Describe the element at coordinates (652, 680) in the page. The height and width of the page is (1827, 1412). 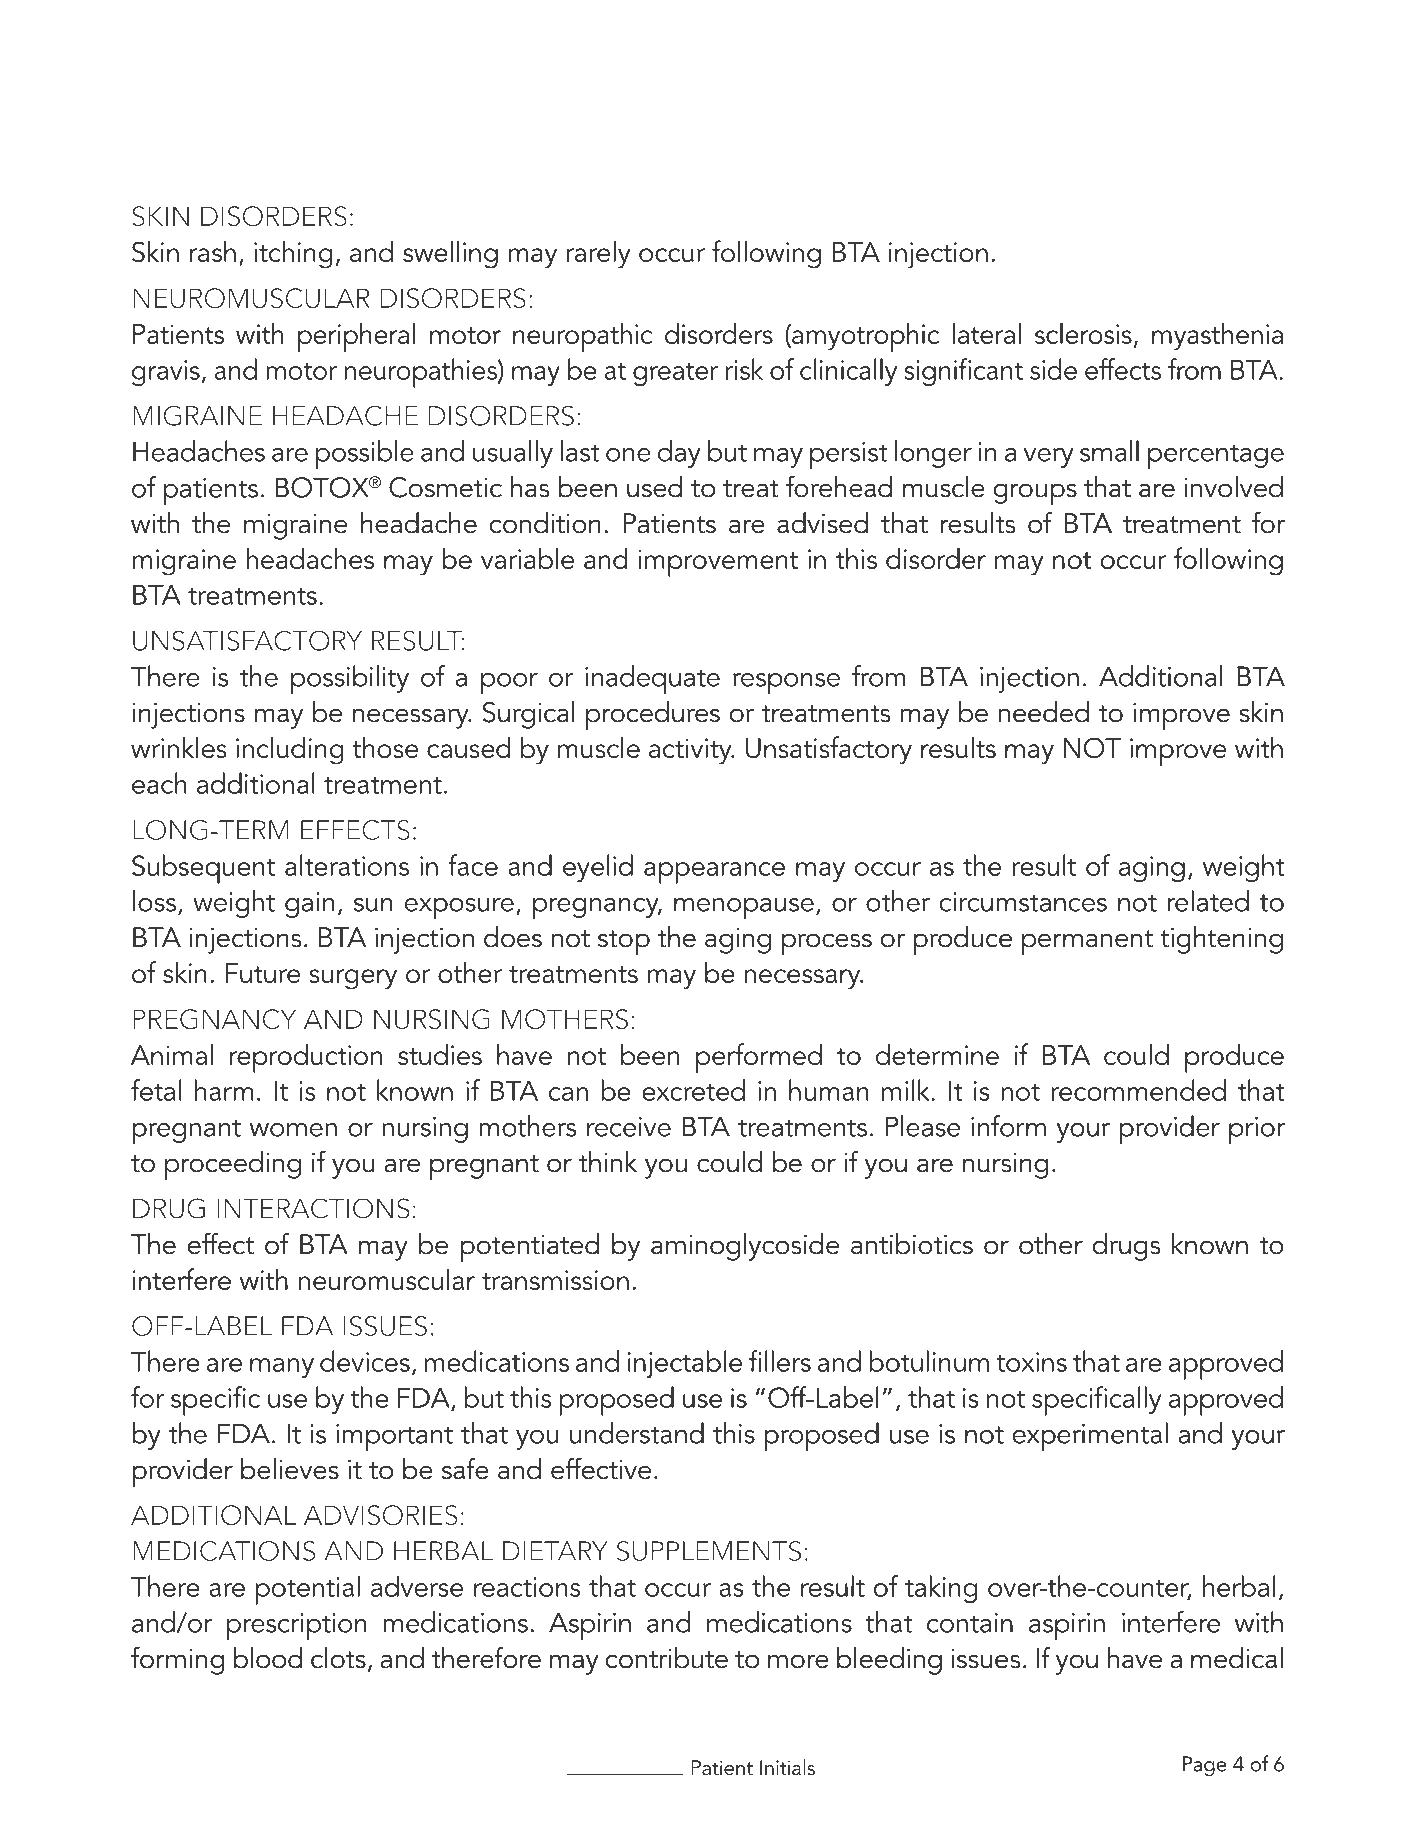
I see `inadequate` at that location.
